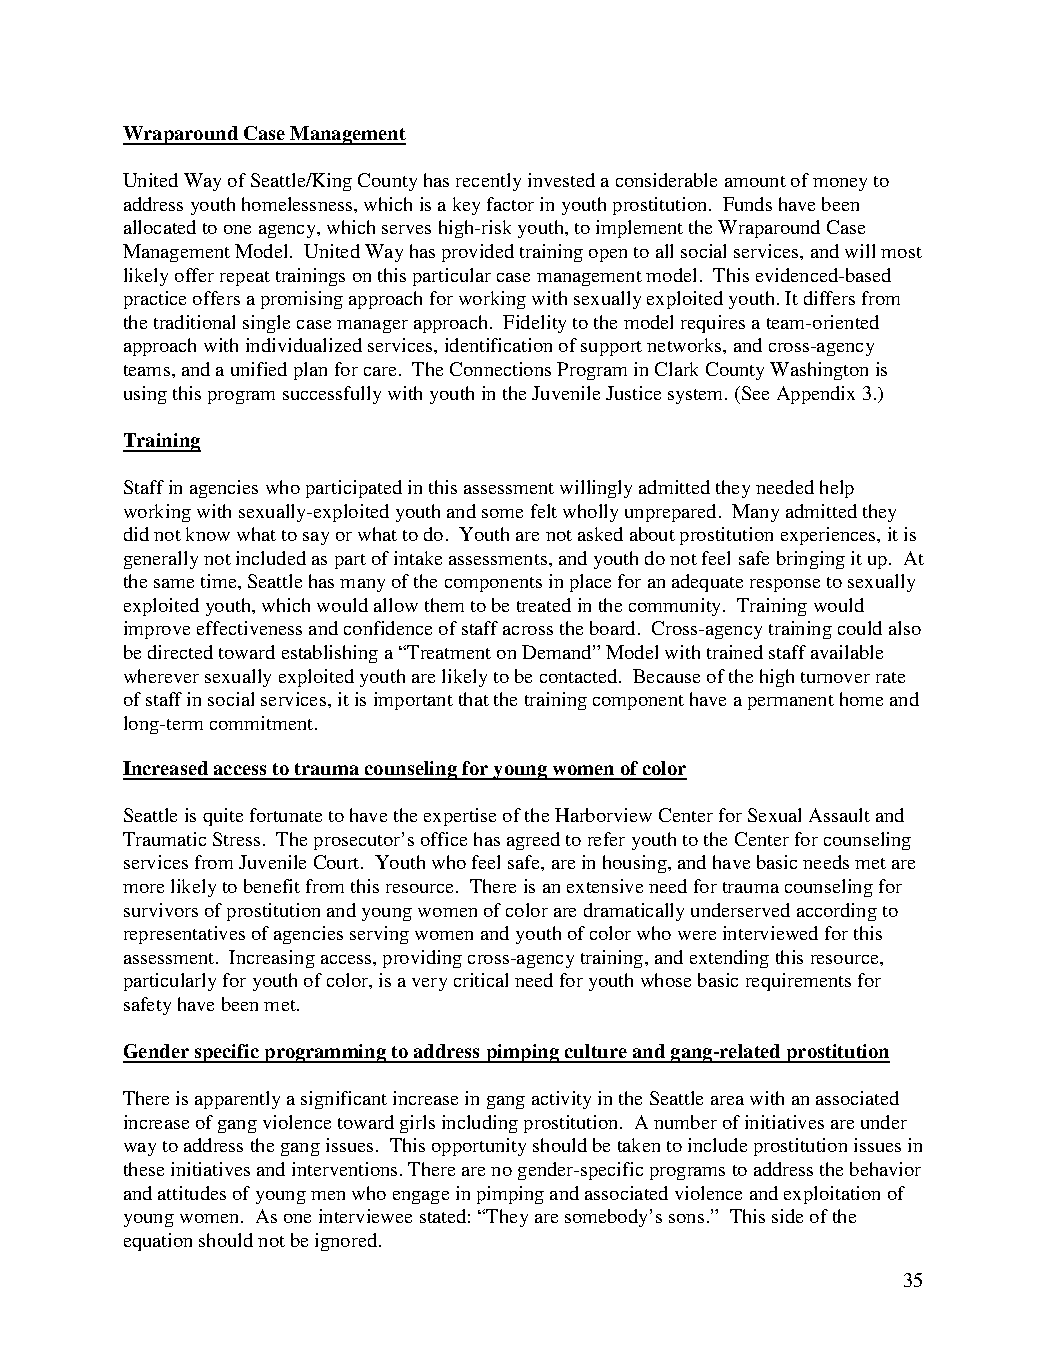 Image resolution: width=1047 pixels, height=1354 pixels. Describe the element at coordinates (479, 1147) in the page. I see `opportunity` at that location.
